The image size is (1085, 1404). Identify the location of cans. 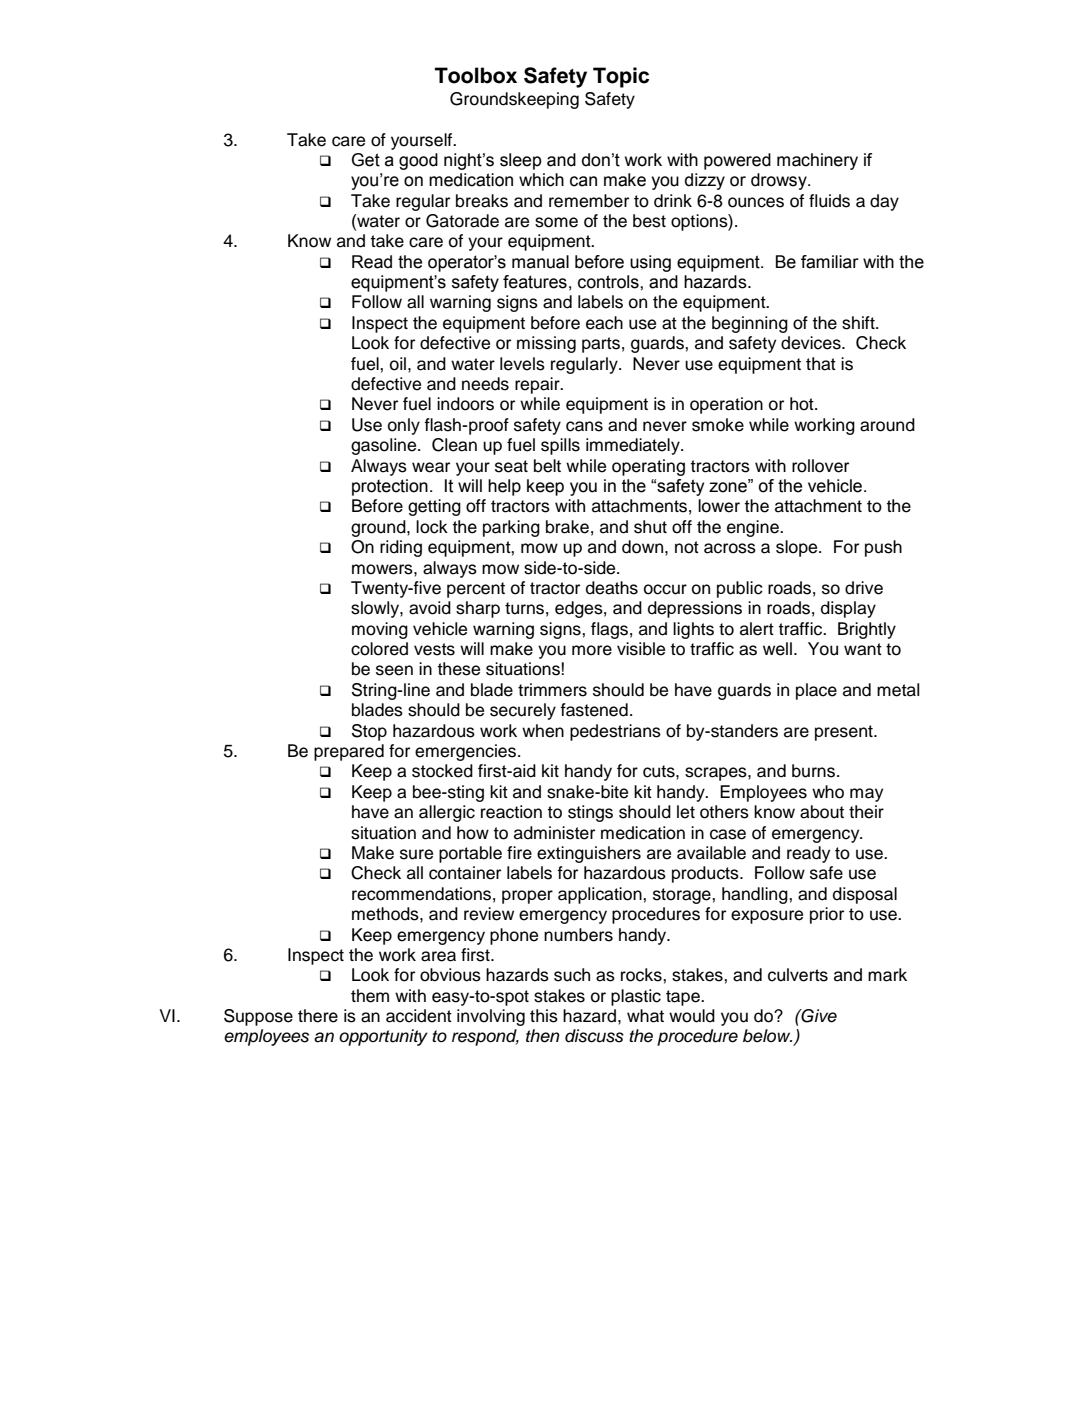
(584, 426).
